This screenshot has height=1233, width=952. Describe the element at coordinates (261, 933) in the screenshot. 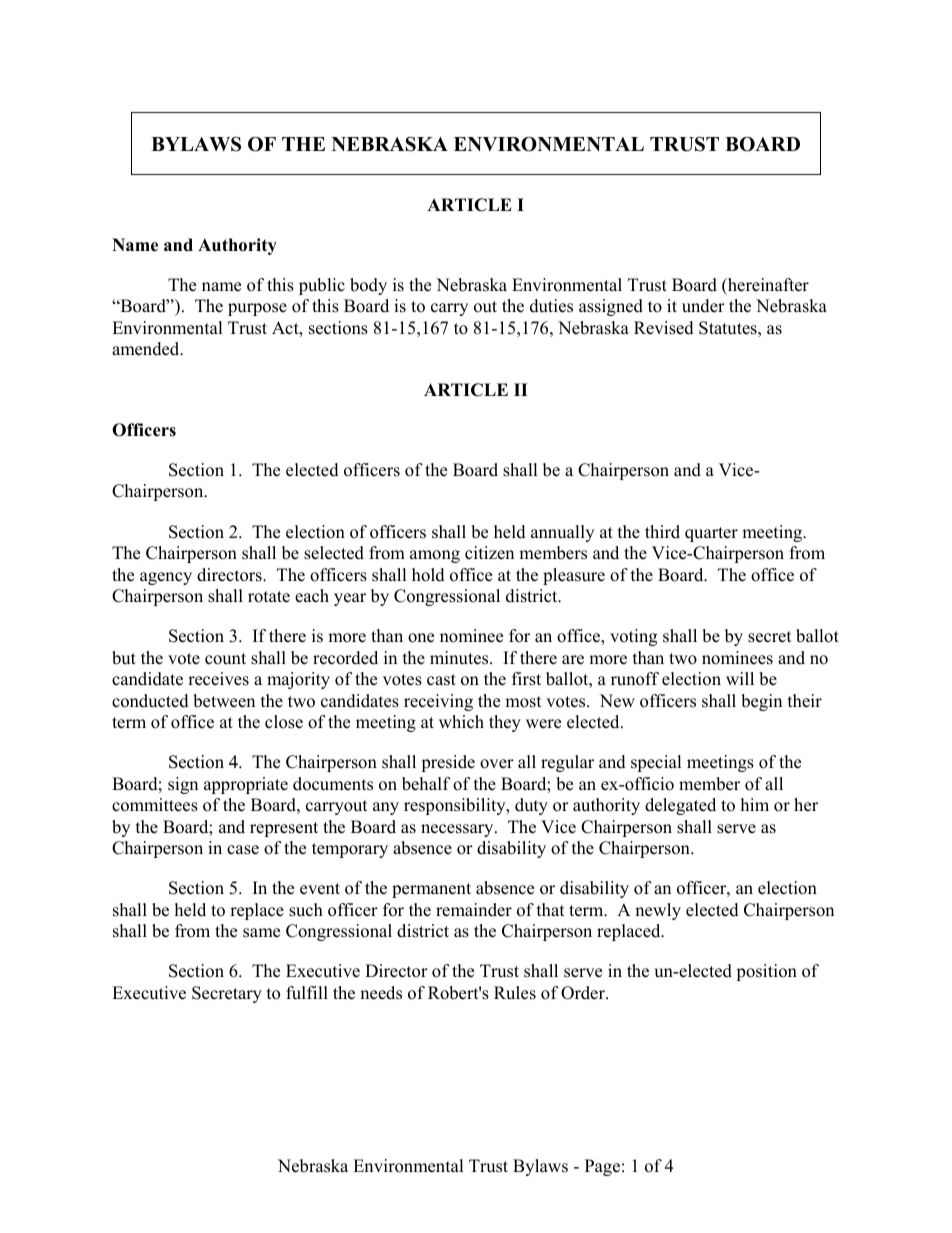

I see `same` at that location.
